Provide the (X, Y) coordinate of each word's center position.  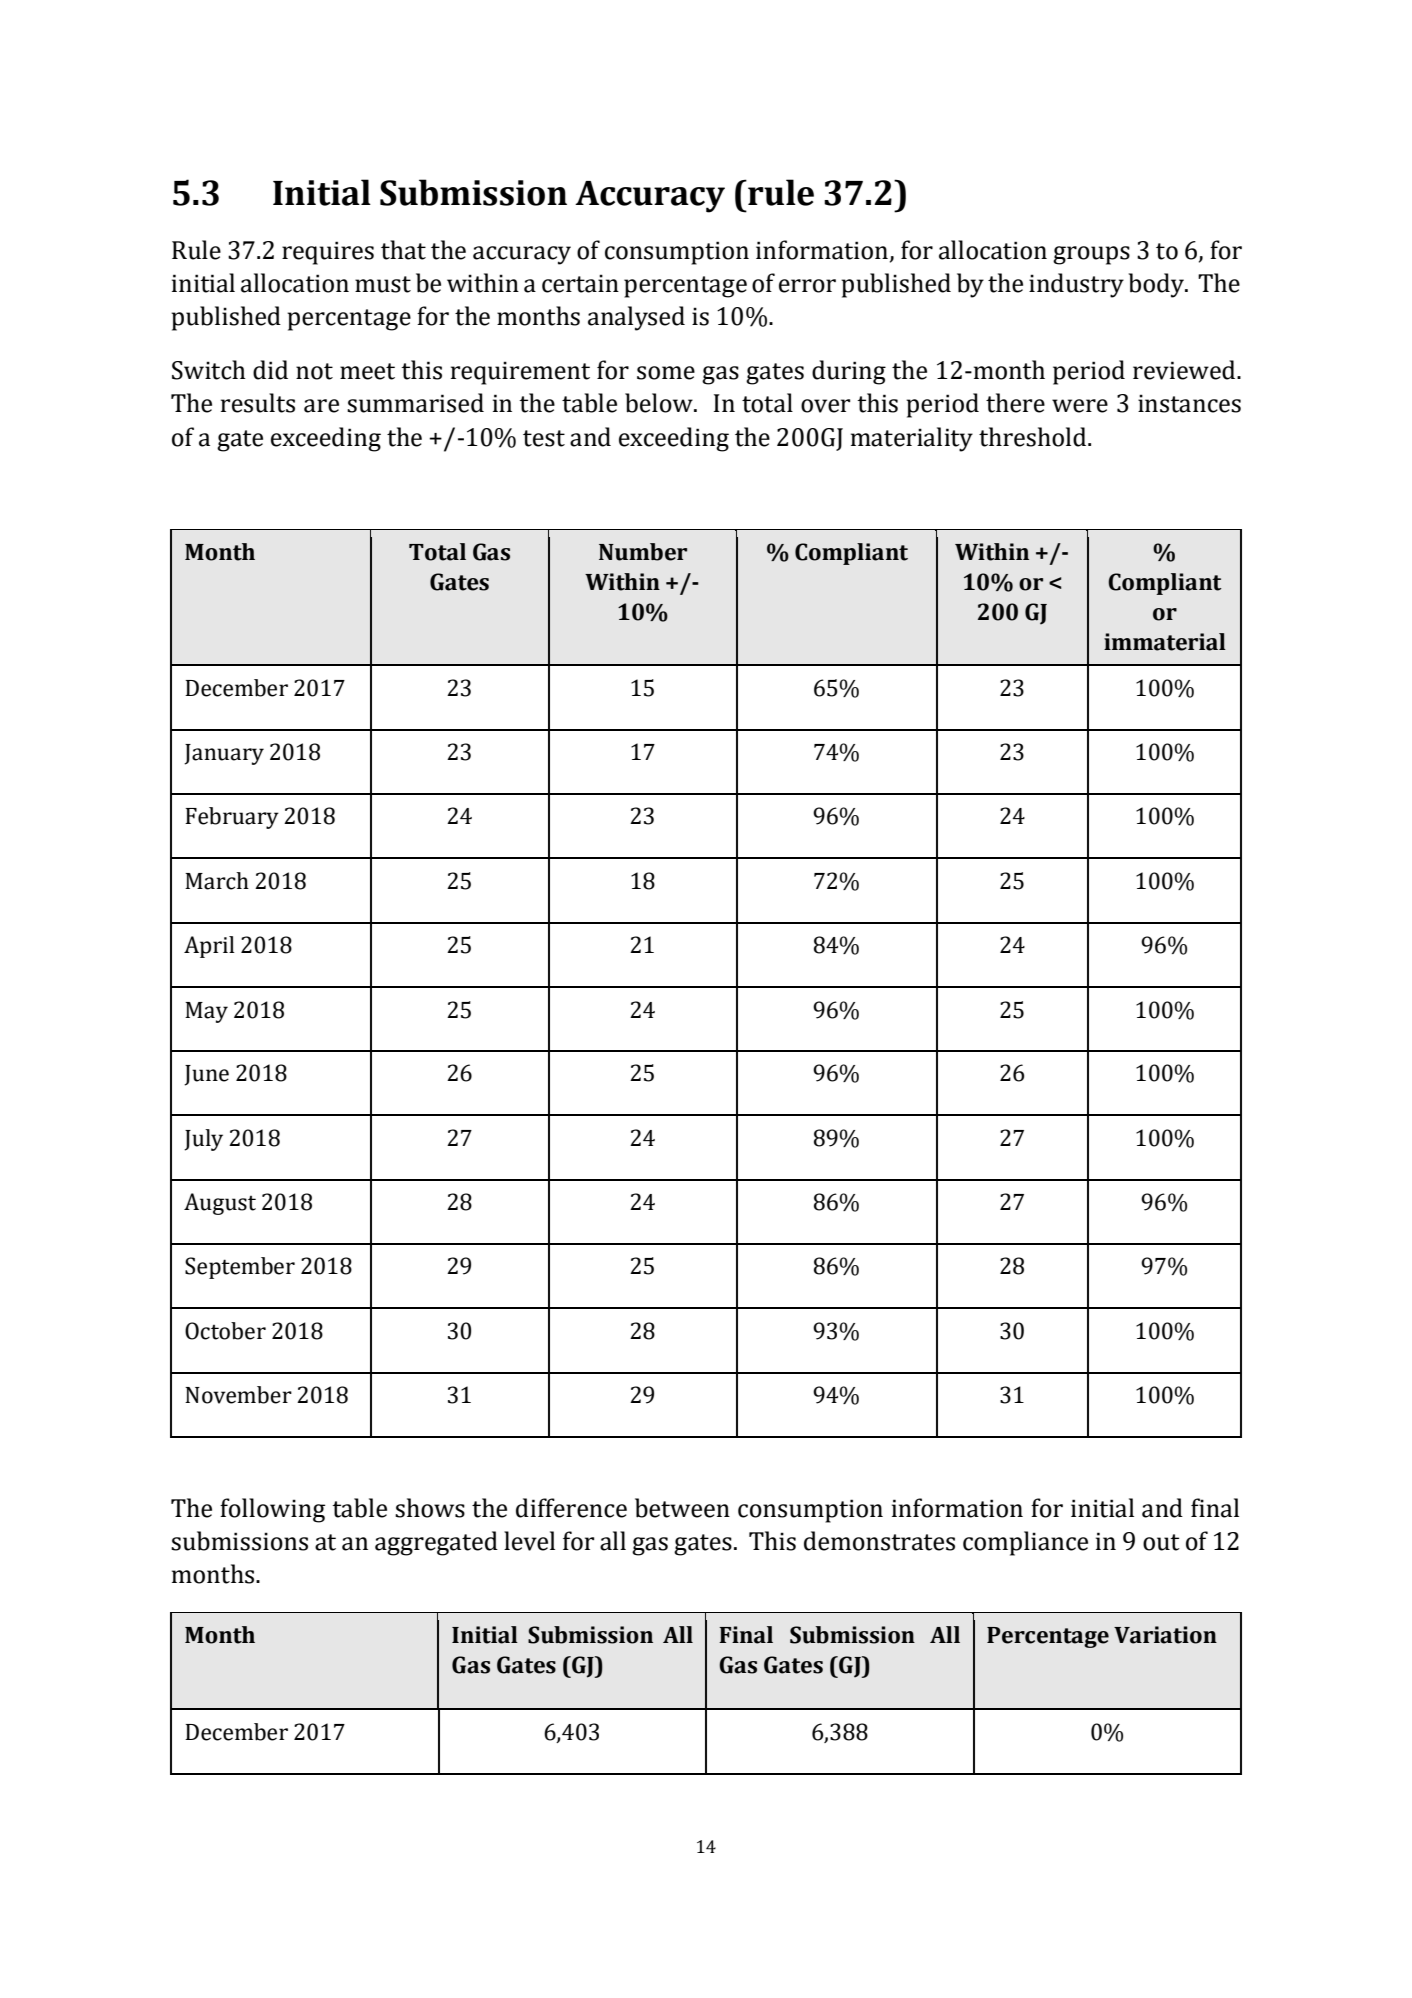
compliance (1025, 1543)
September (240, 1268)
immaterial (1165, 642)
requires (328, 253)
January (224, 754)
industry (1076, 285)
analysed (636, 318)
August (220, 1204)
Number (643, 552)
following (272, 1510)
